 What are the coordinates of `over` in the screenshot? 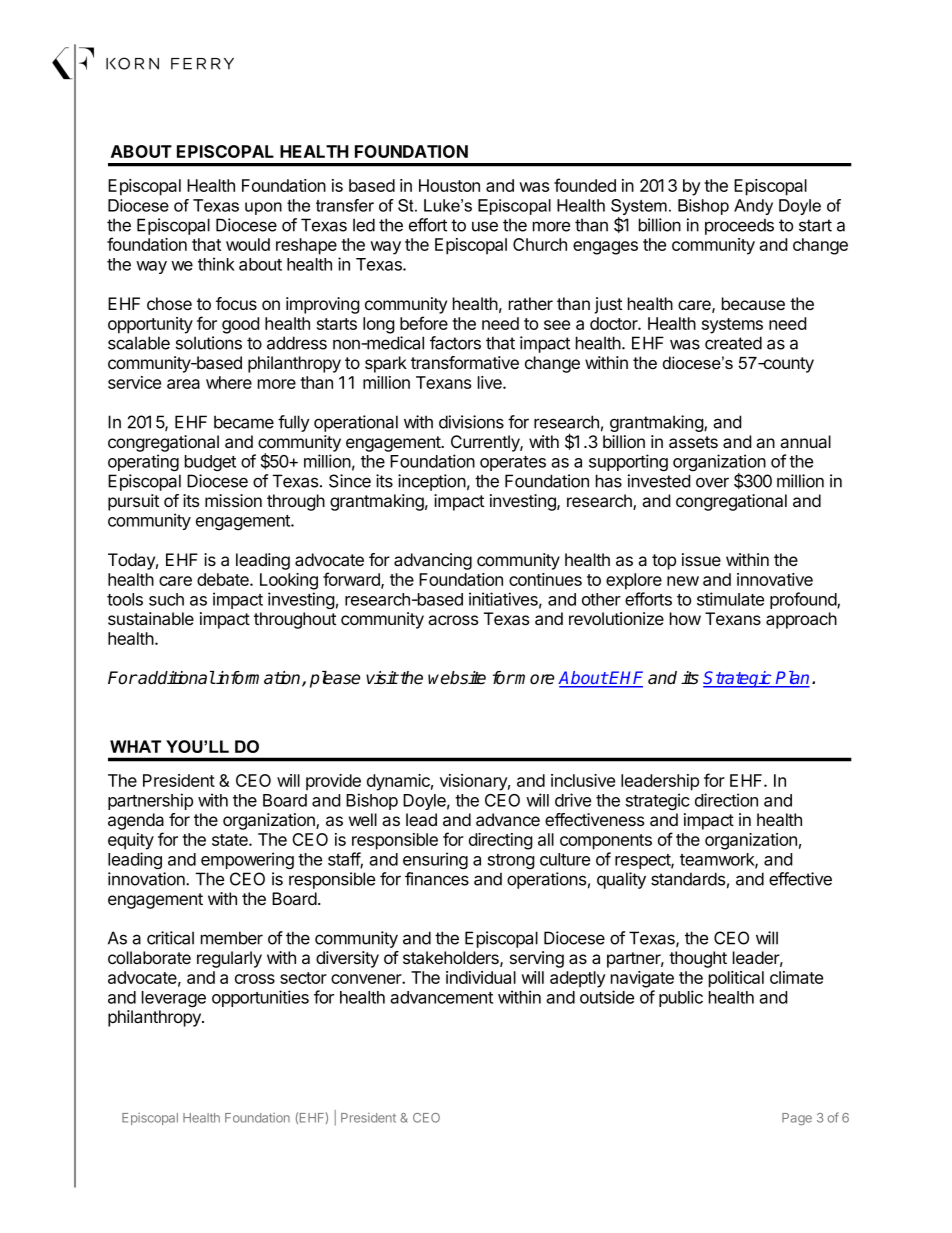 It's located at (712, 482).
